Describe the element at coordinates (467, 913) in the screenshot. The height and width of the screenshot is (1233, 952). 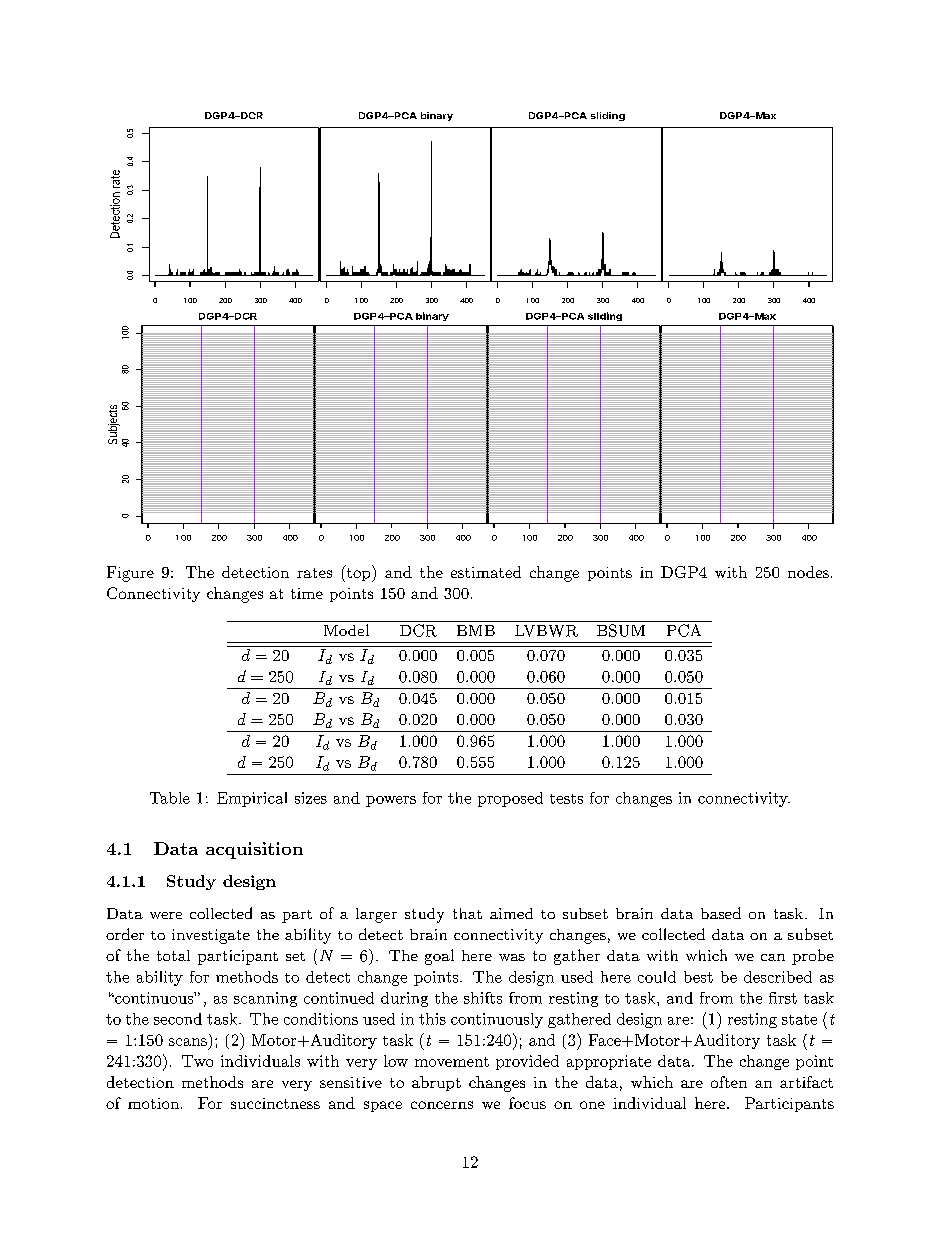
I see `that` at that location.
